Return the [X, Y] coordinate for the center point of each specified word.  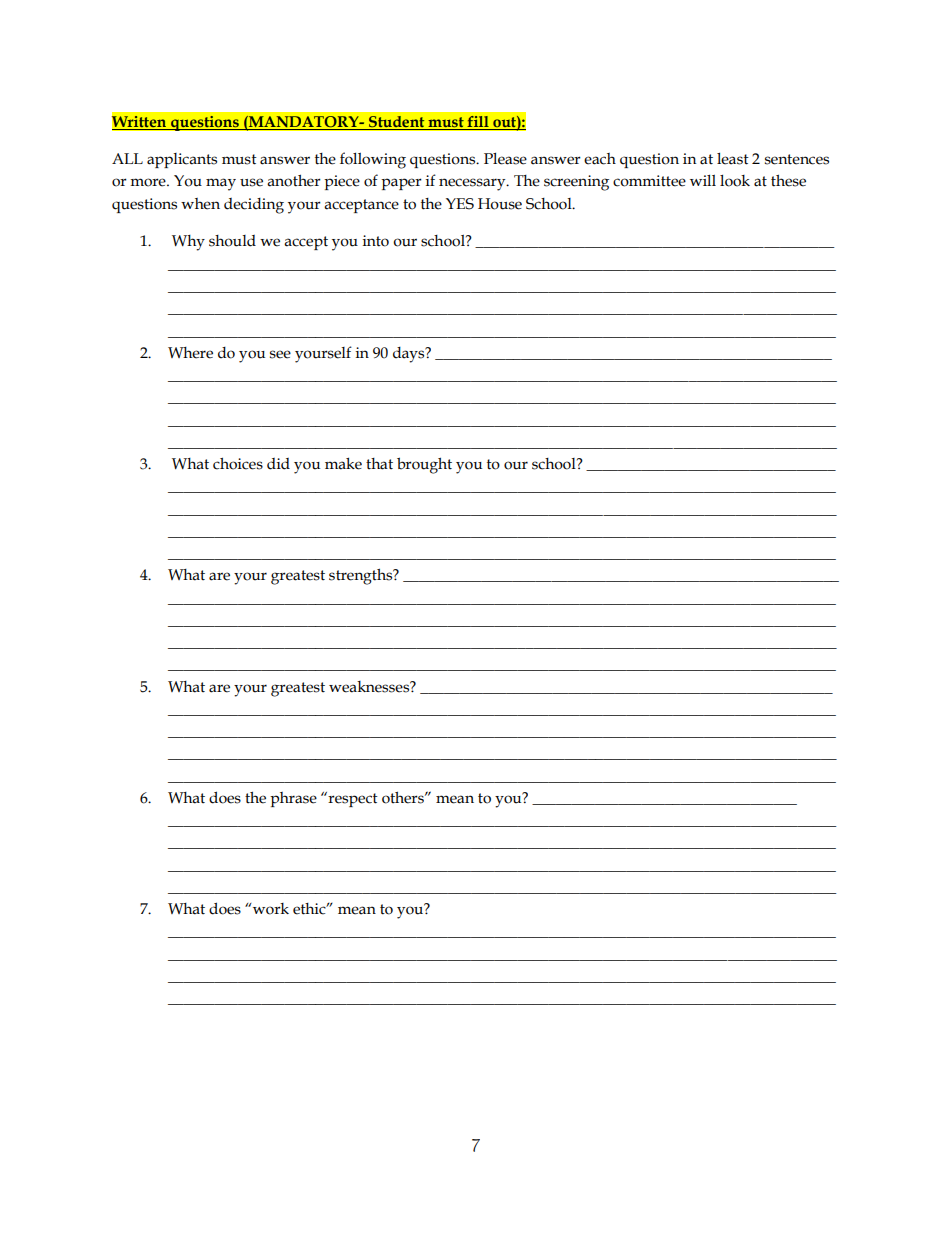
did [278, 464]
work [270, 909]
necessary [473, 184]
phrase [293, 799]
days [410, 355]
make [343, 463]
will [703, 180]
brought [424, 465]
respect [352, 799]
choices [238, 463]
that [379, 464]
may [221, 184]
